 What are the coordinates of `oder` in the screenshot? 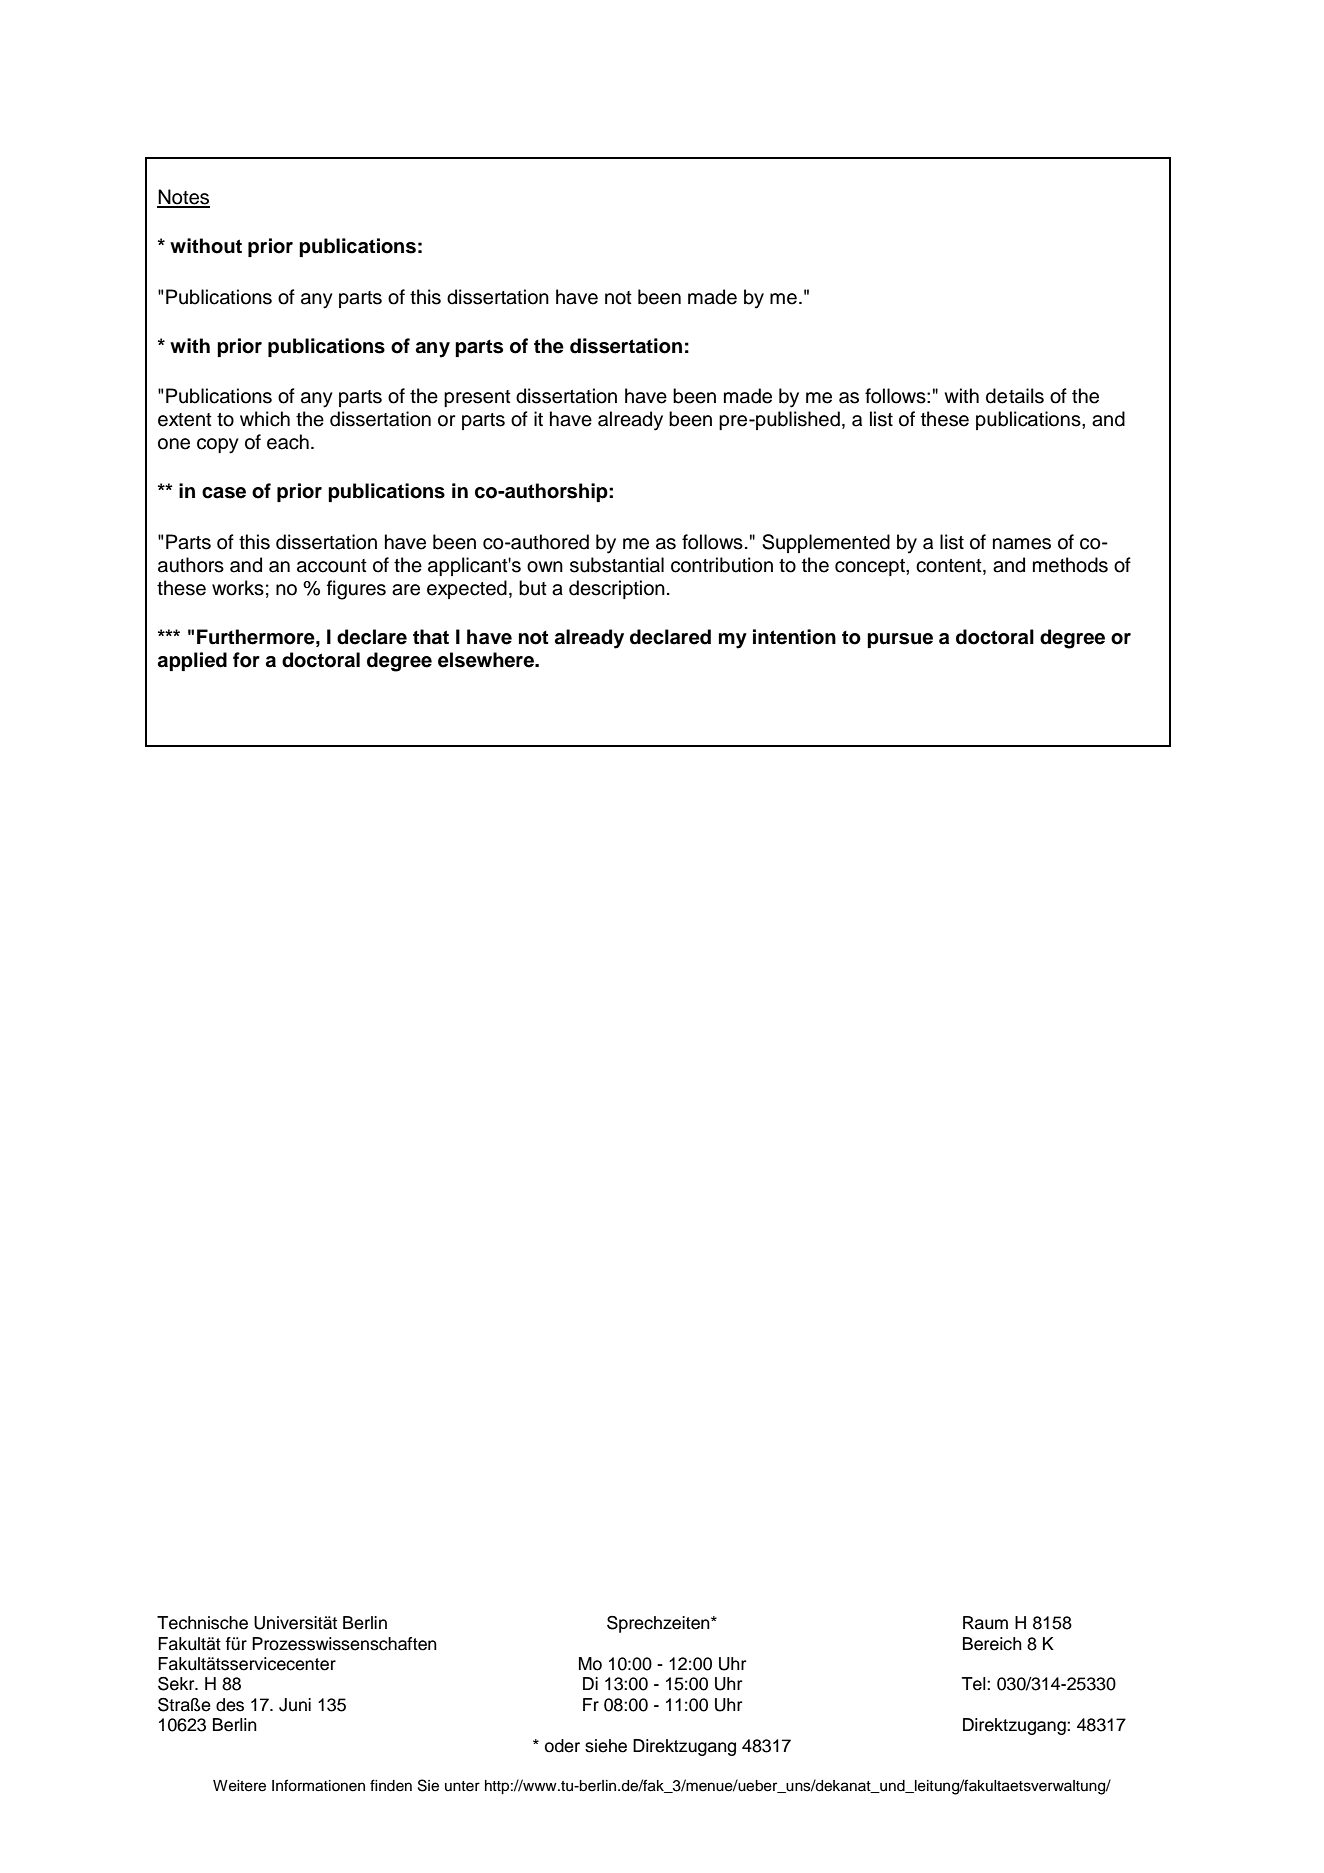 It's located at (562, 1746).
